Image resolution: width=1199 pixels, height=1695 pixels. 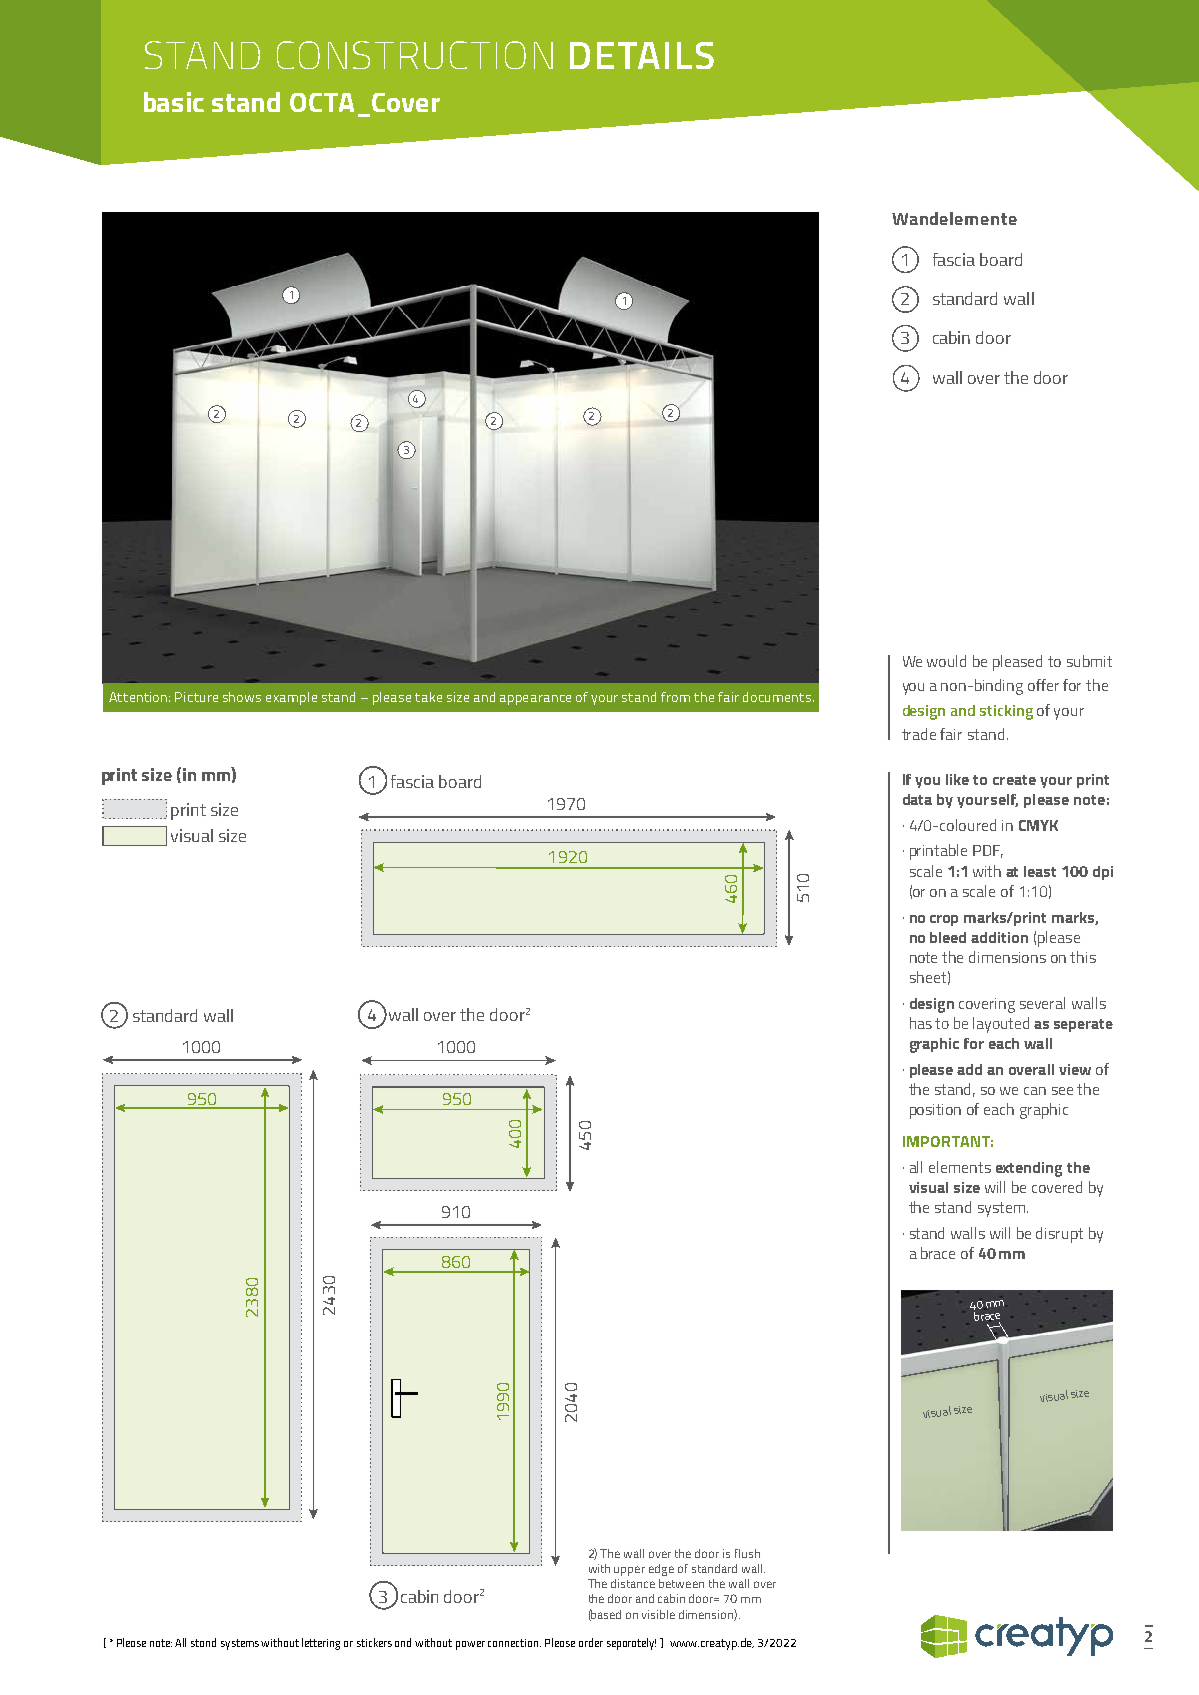 What do you see at coordinates (174, 102) in the screenshot?
I see `basic` at bounding box center [174, 102].
